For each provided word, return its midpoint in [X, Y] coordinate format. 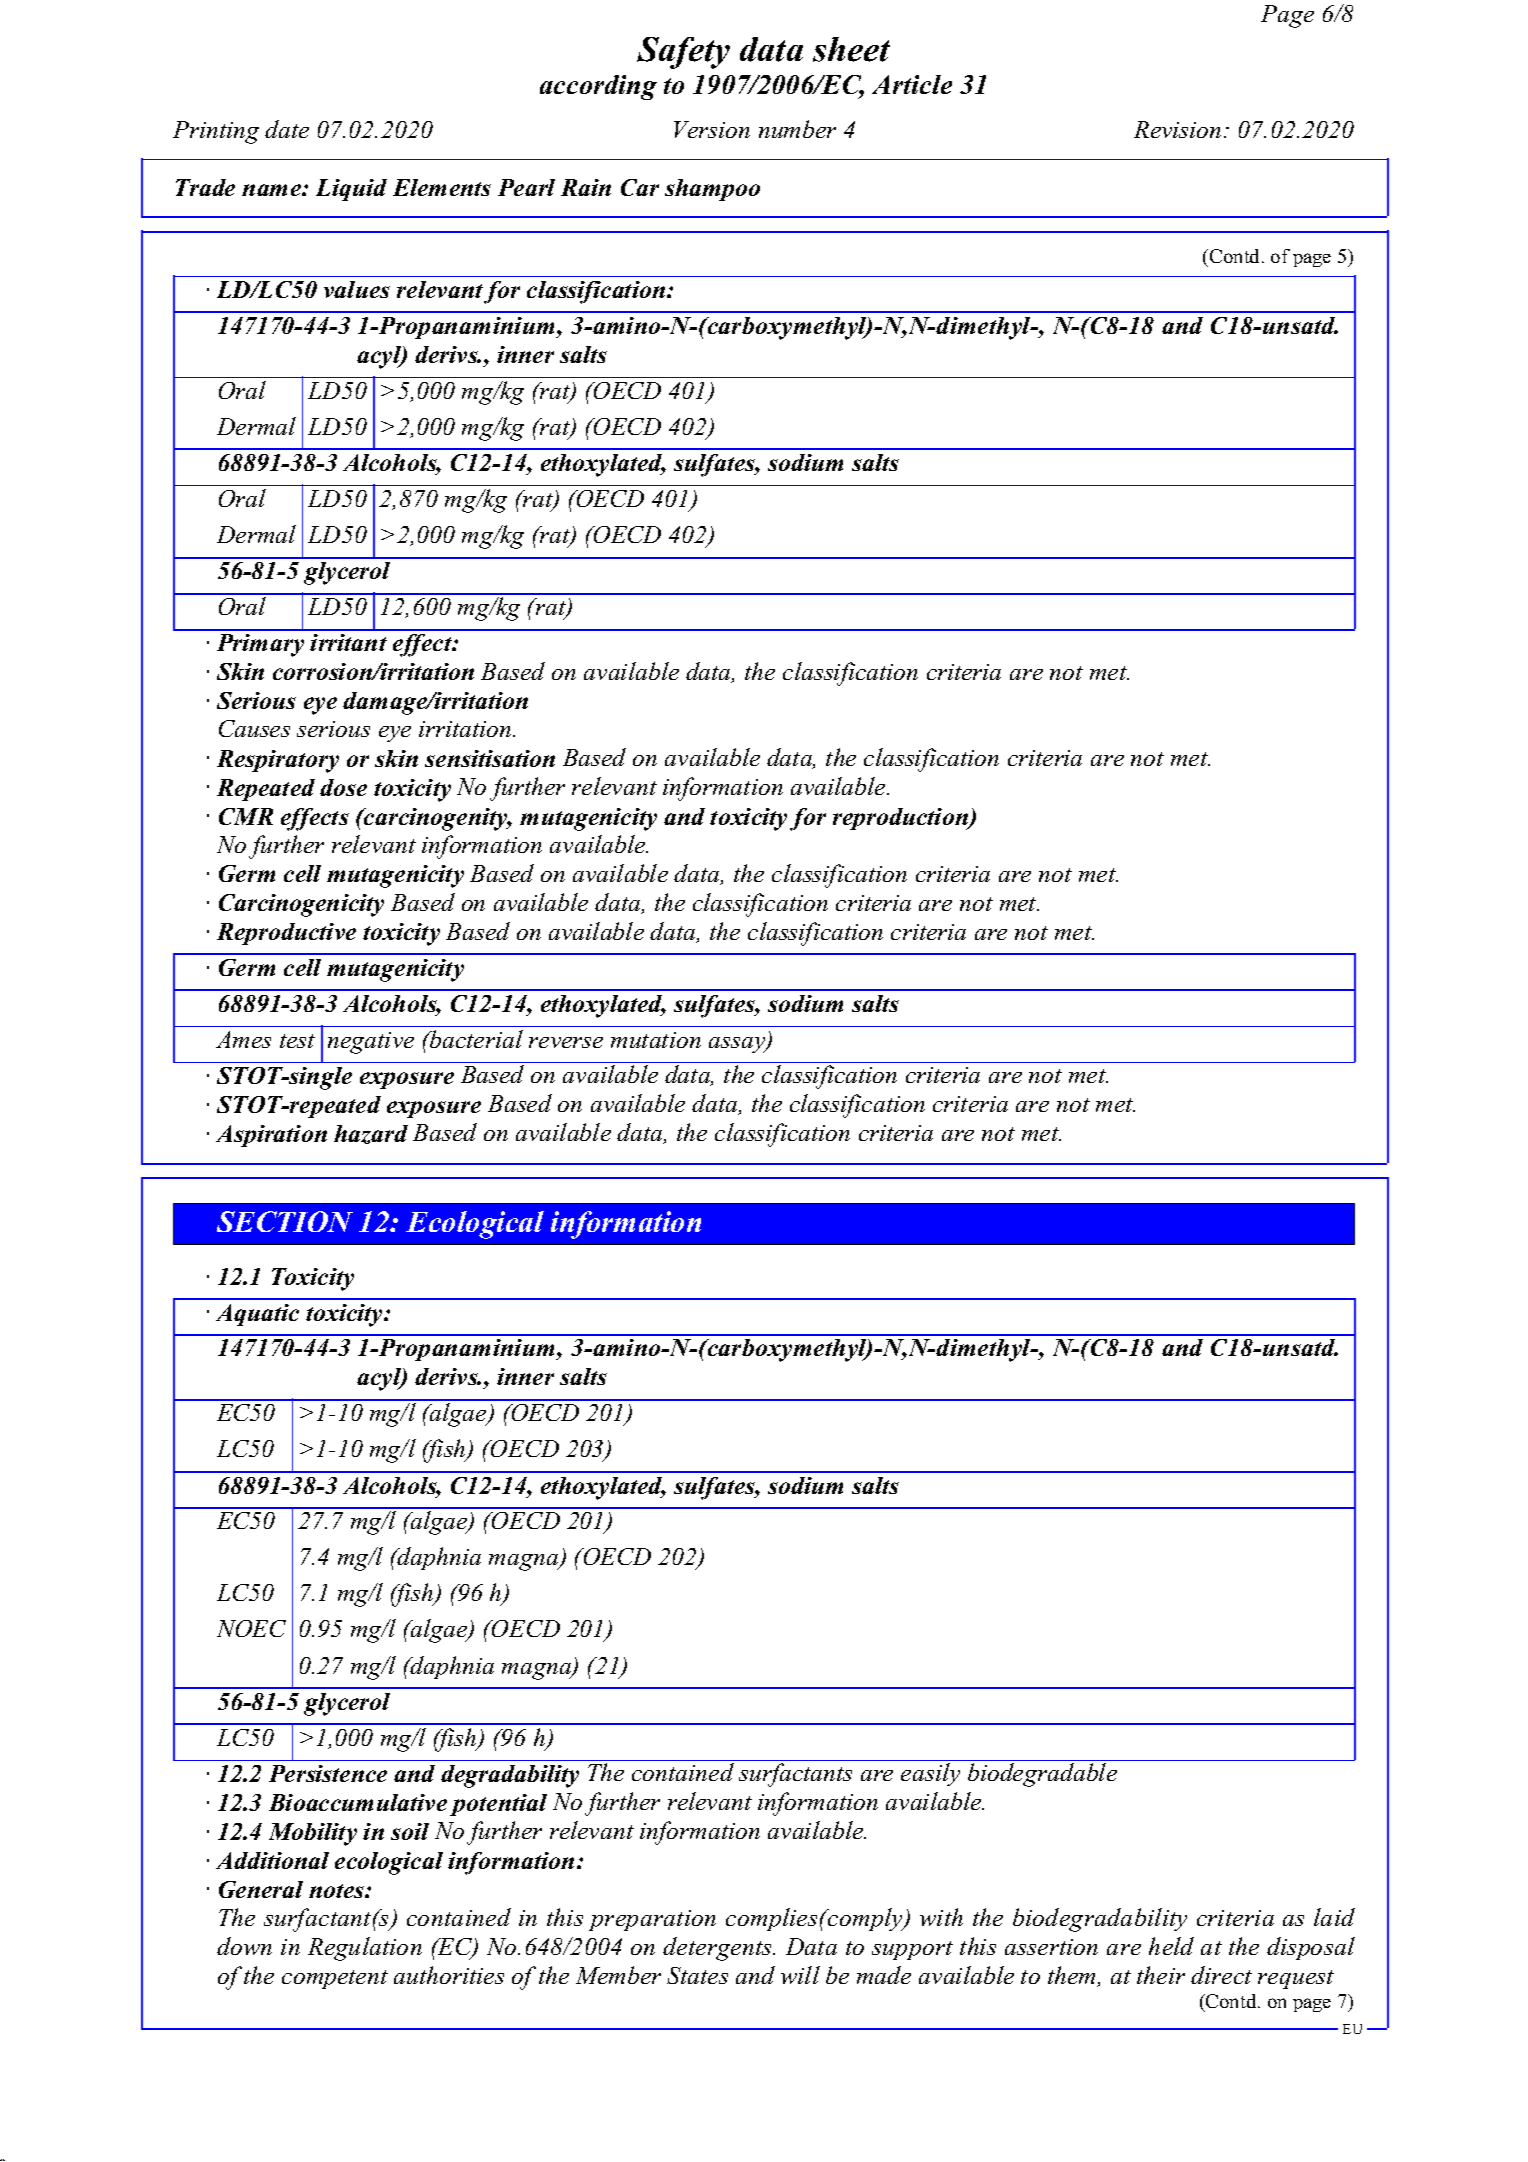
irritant [348, 642]
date [287, 129]
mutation [656, 1040]
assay [738, 1045]
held [1171, 1946]
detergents [718, 1949]
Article [912, 84]
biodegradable [1042, 1775]
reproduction [901, 819]
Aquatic [257, 1315]
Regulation [365, 1949]
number [797, 129]
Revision [1177, 129]
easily [930, 1774]
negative [371, 1043]
